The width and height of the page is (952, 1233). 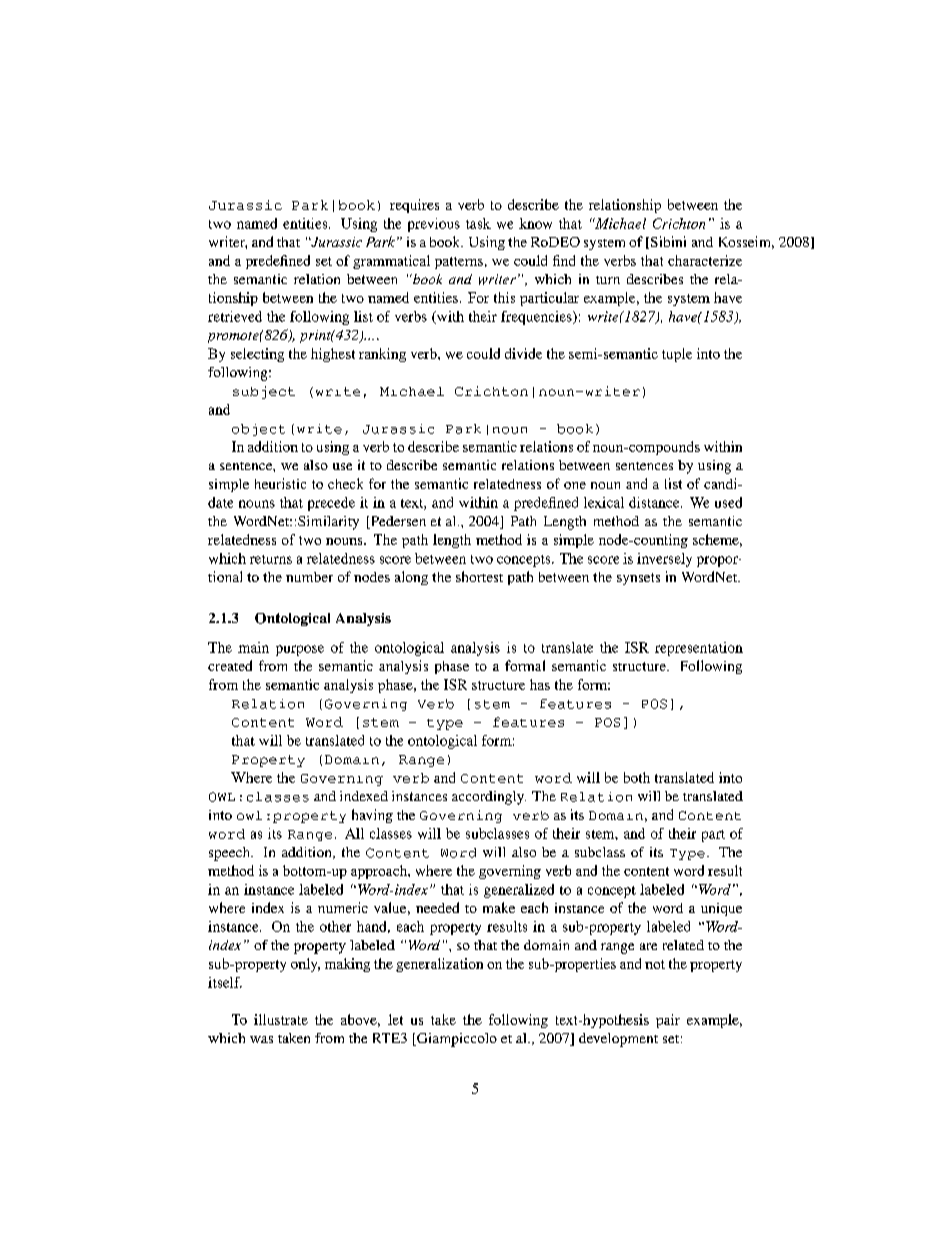 What do you see at coordinates (300, 650) in the page?
I see `purpose` at bounding box center [300, 650].
